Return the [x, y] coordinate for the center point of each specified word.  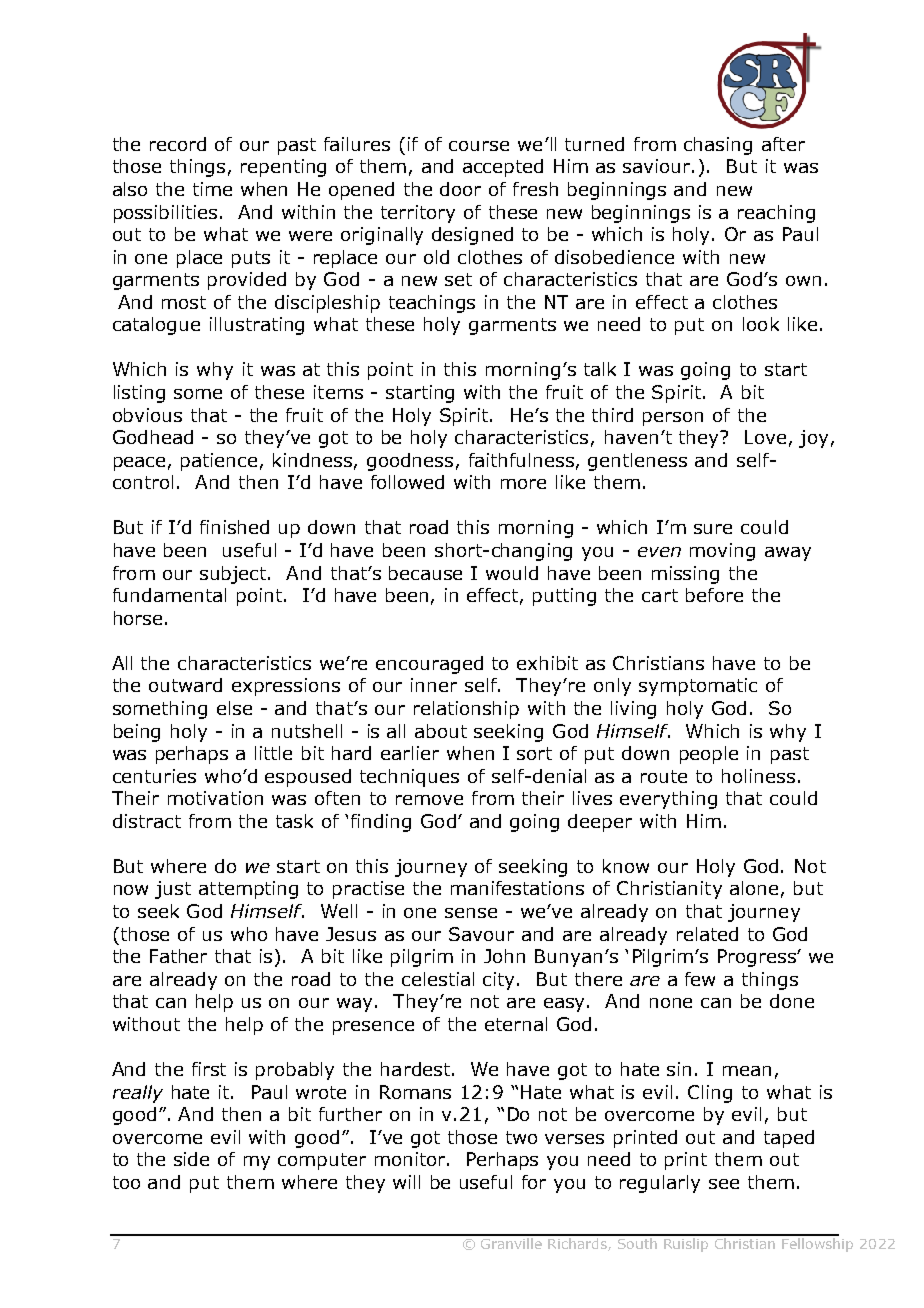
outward [185, 685]
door [460, 189]
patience [219, 462]
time [212, 189]
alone [754, 888]
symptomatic [698, 687]
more [523, 484]
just [173, 890]
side [191, 1159]
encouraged [429, 665]
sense [471, 913]
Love [765, 437]
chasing [718, 146]
